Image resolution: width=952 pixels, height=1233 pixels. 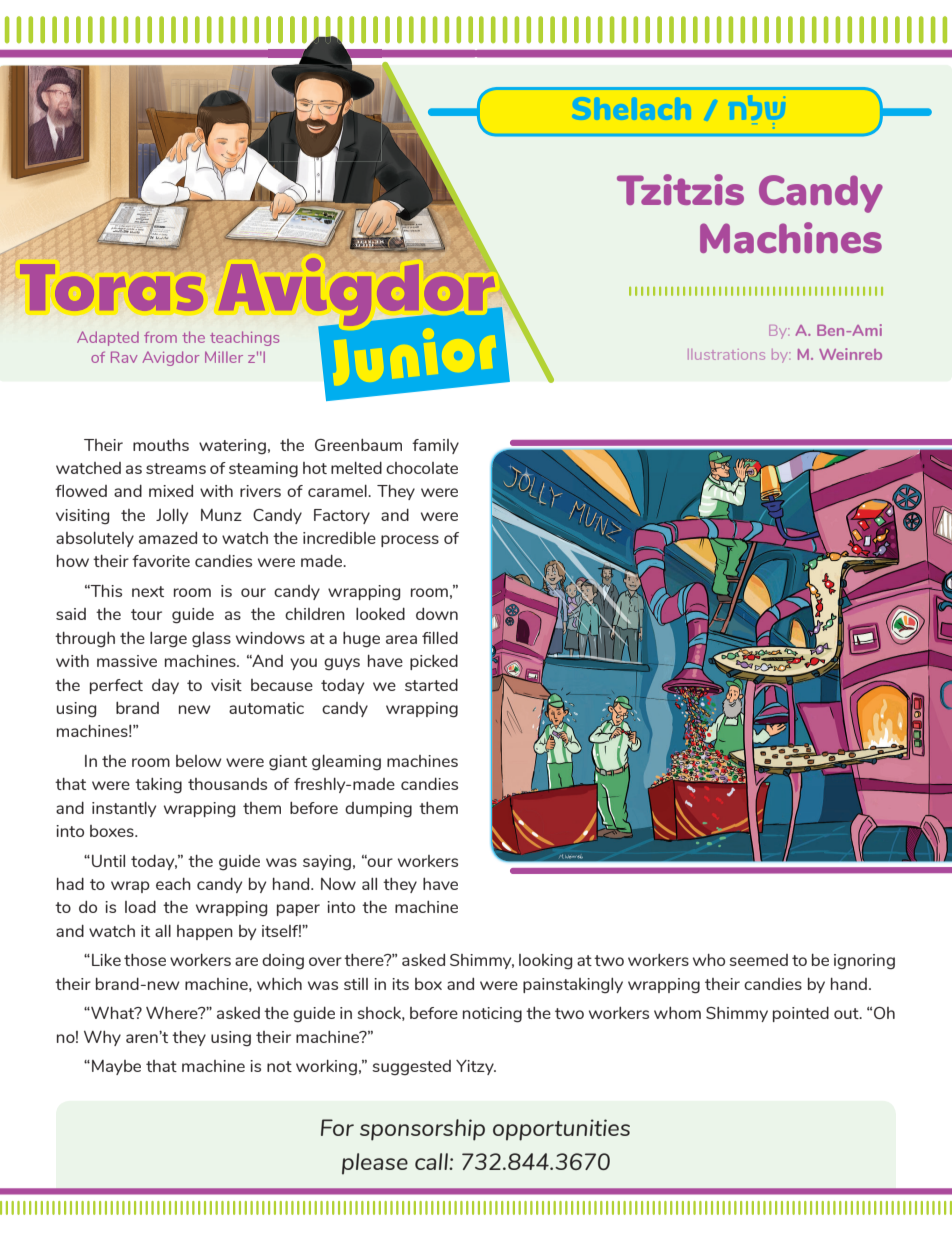 I want to click on started, so click(x=431, y=684).
